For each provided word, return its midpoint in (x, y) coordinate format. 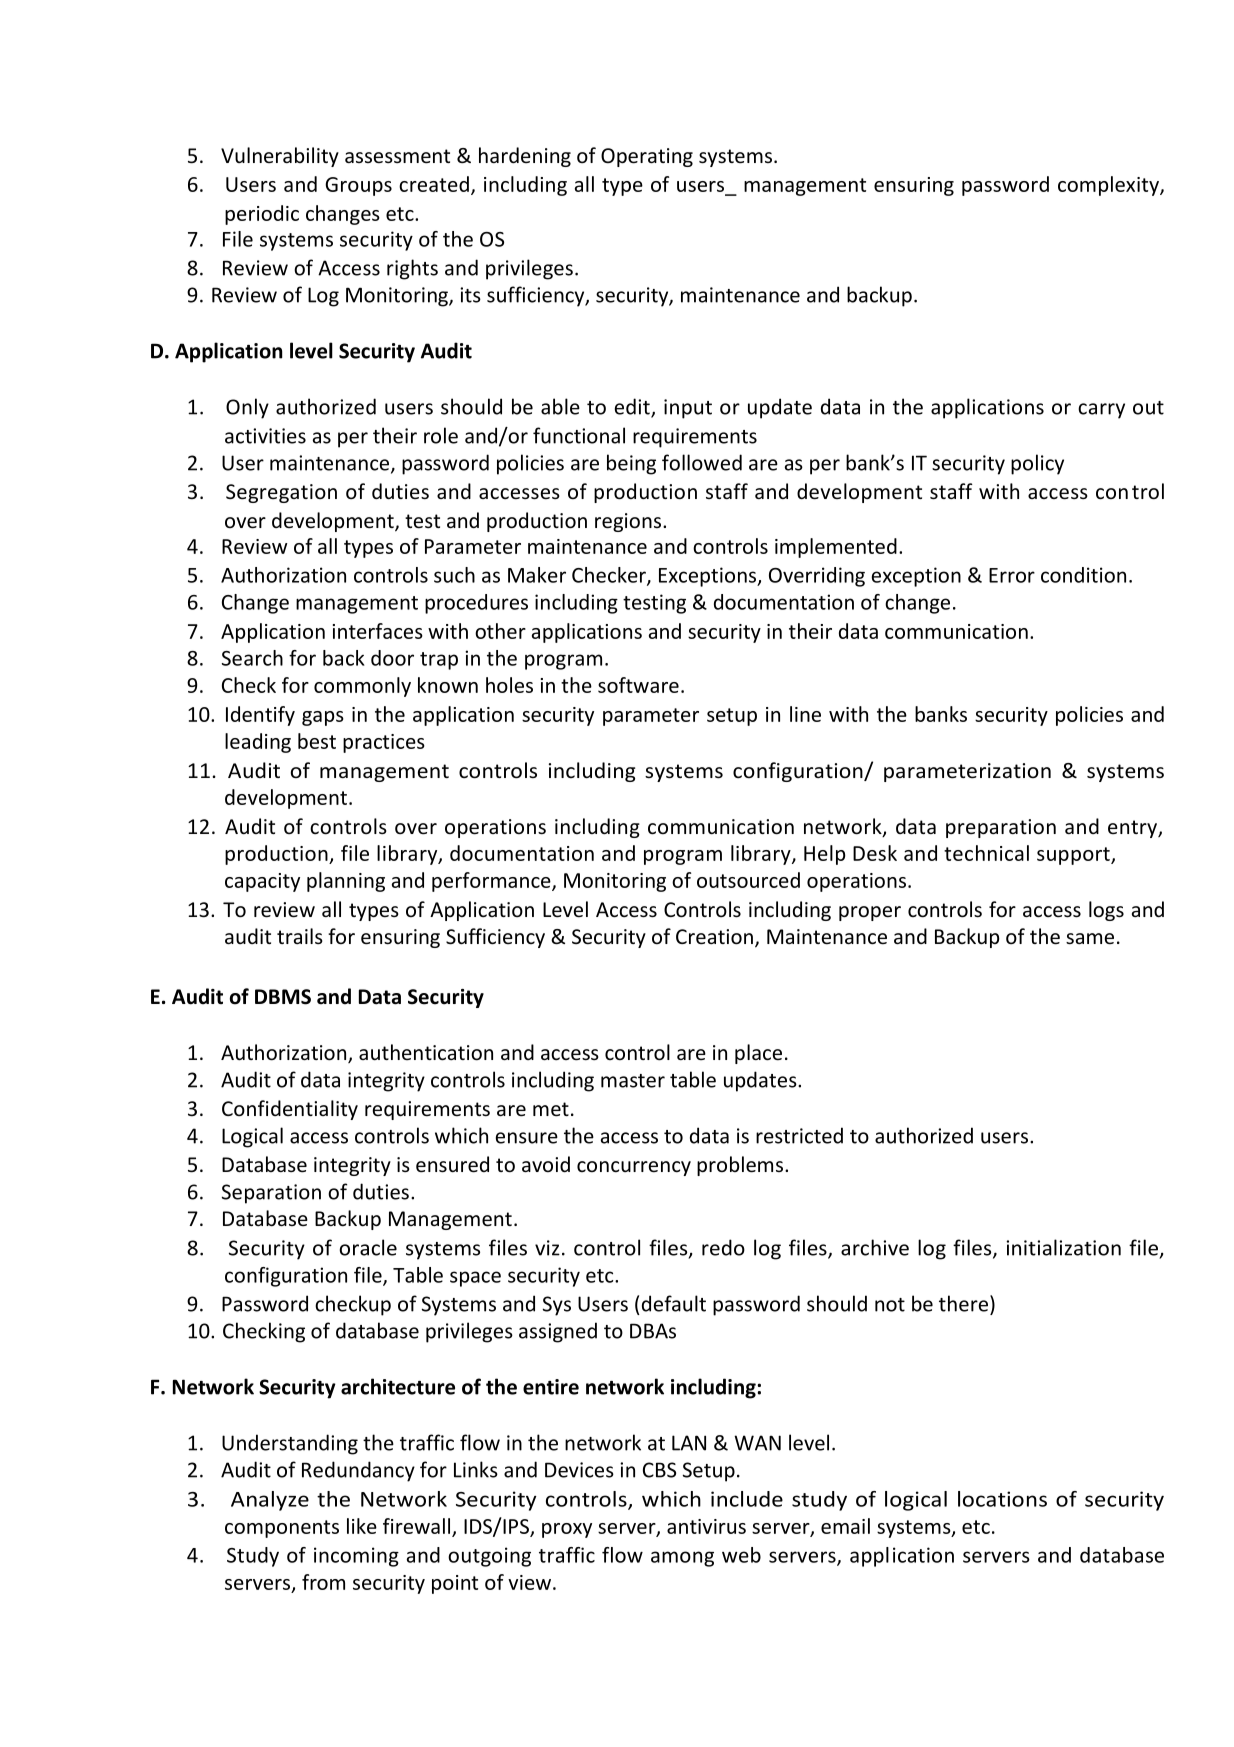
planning (346, 882)
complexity (1109, 186)
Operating (647, 157)
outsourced (748, 880)
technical (986, 853)
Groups (358, 186)
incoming (356, 1557)
